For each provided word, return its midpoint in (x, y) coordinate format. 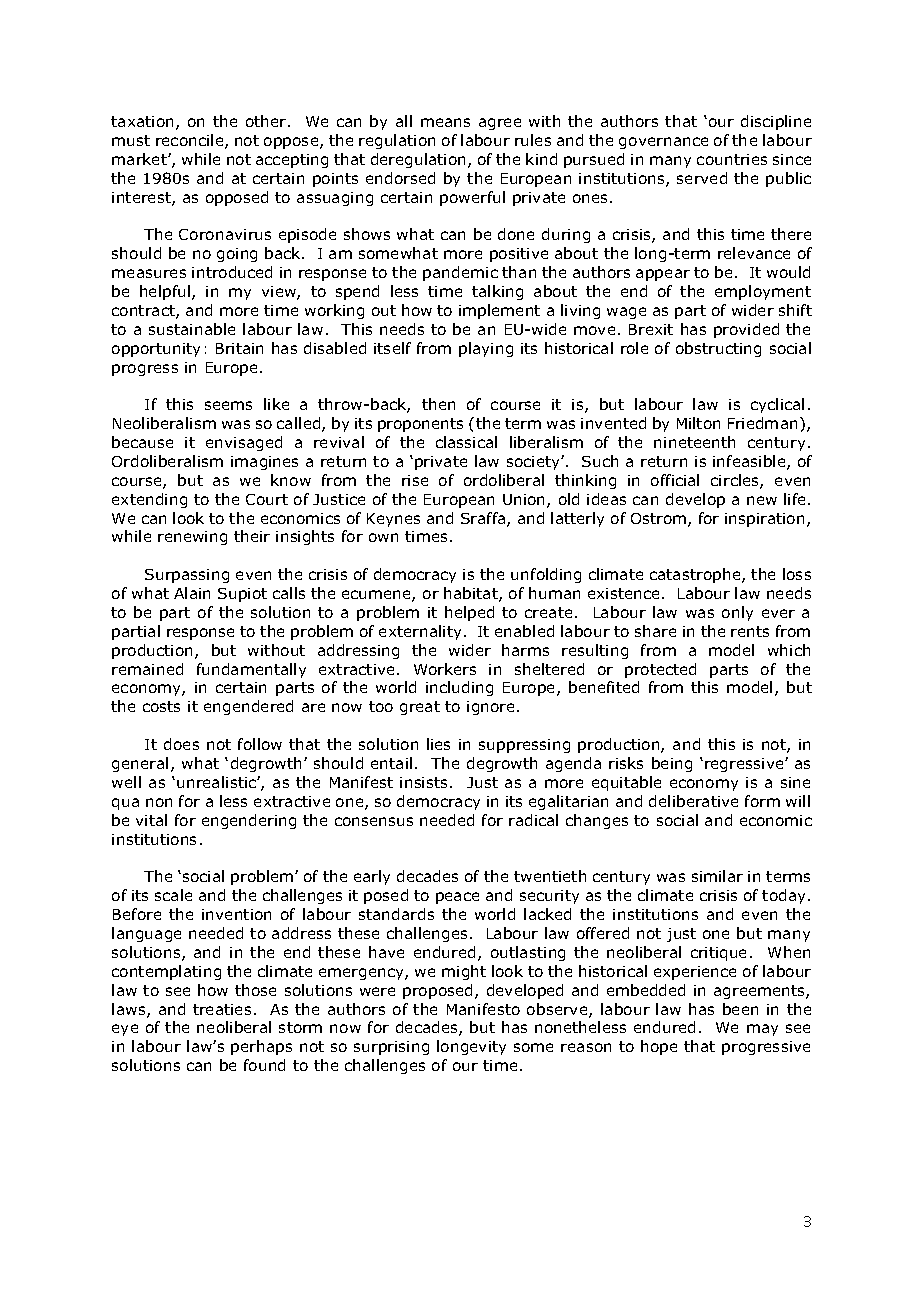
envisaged (244, 443)
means (445, 122)
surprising (391, 1048)
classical (466, 442)
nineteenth (694, 442)
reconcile (191, 141)
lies (438, 744)
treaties (222, 1009)
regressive (745, 765)
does (181, 744)
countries (732, 159)
